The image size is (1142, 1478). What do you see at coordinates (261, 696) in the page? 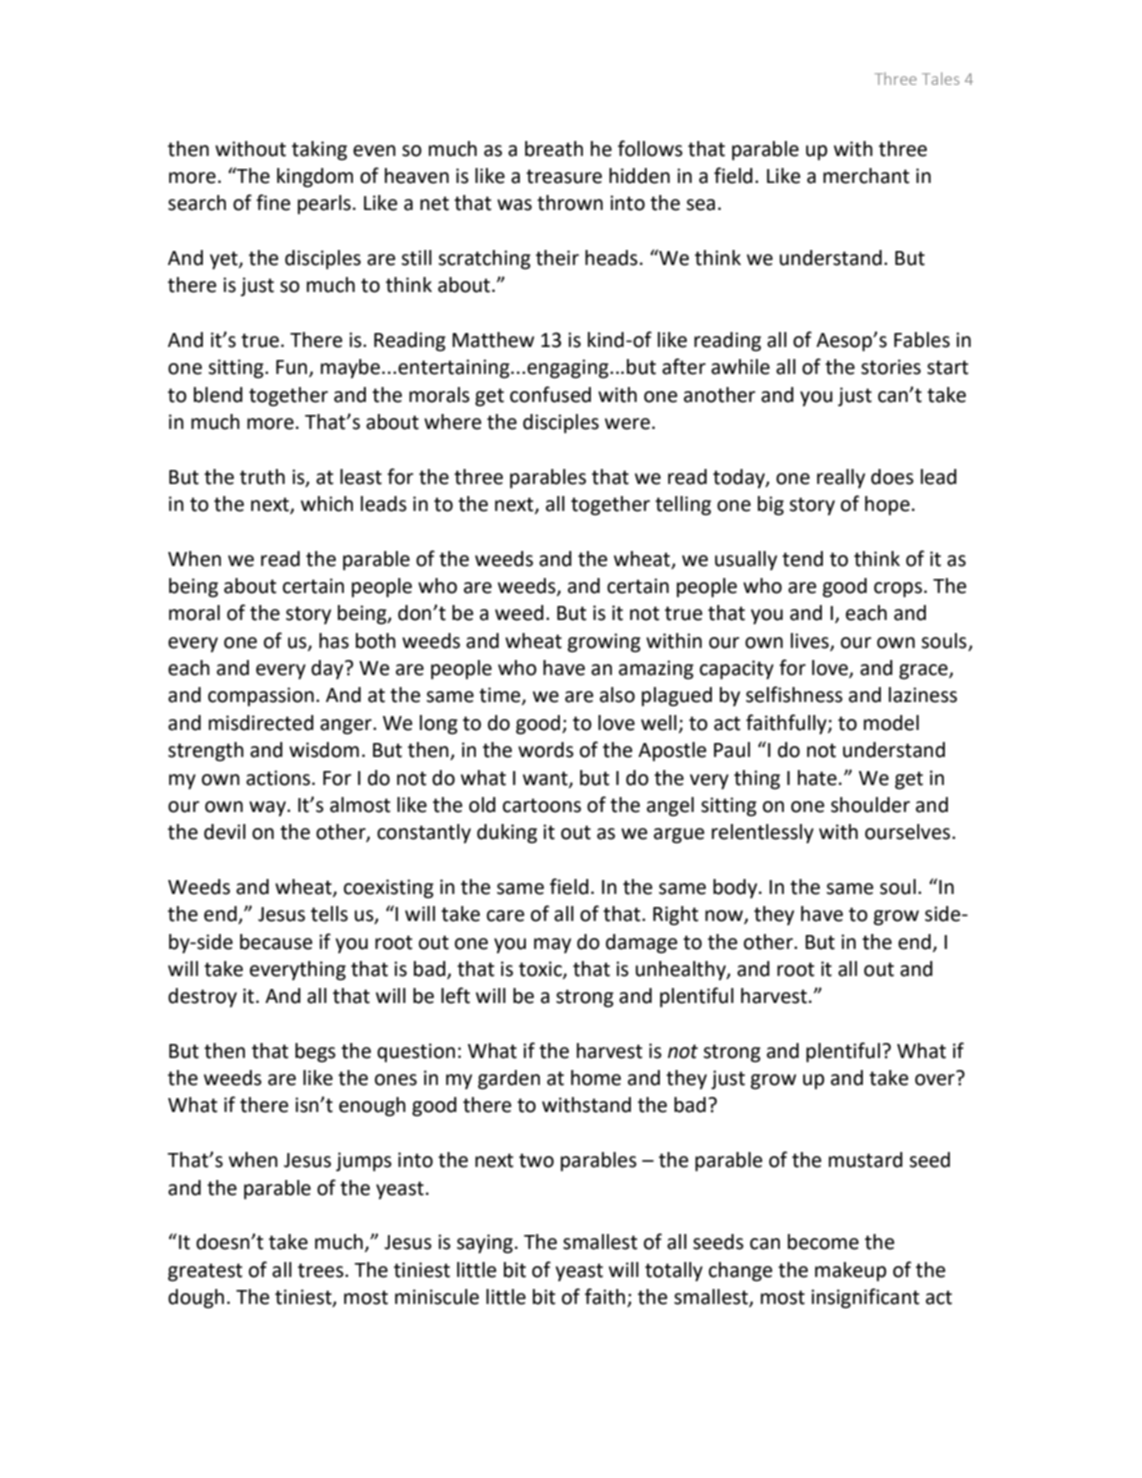
I see `compassion` at bounding box center [261, 696].
